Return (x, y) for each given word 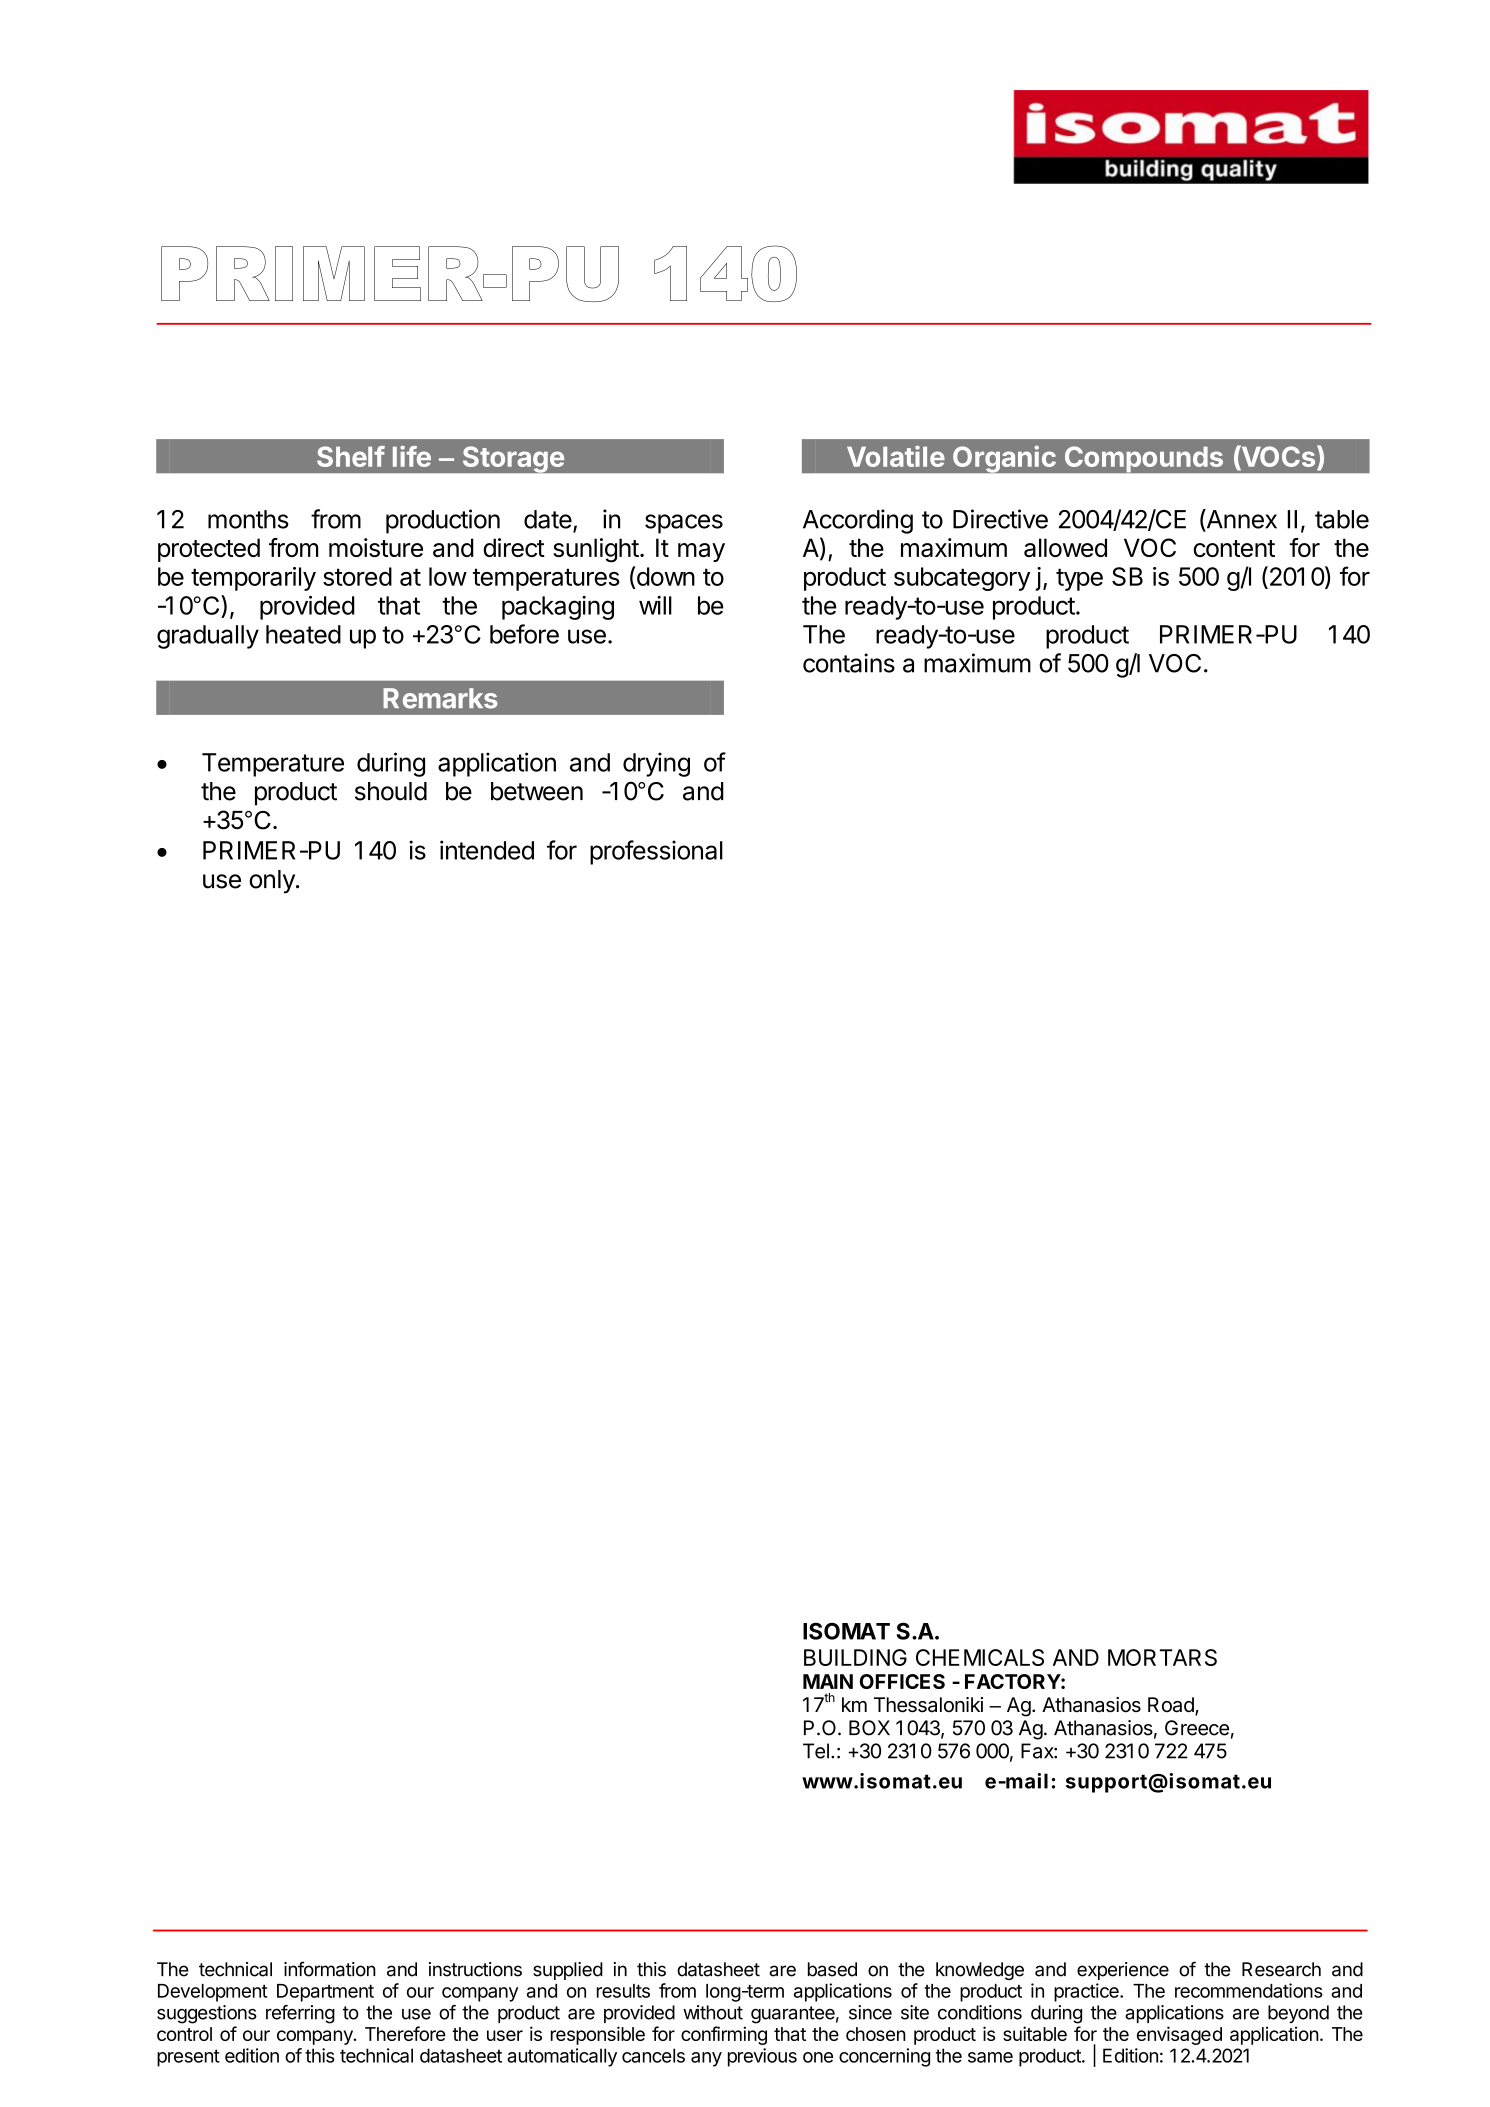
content (1234, 548)
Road (1172, 1706)
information (330, 1969)
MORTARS (1162, 1657)
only (273, 882)
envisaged (1179, 2035)
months (248, 519)
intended (487, 850)
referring (300, 2014)
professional (656, 852)
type (1079, 579)
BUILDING (855, 1657)
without (713, 2012)
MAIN (828, 1681)
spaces (684, 524)
